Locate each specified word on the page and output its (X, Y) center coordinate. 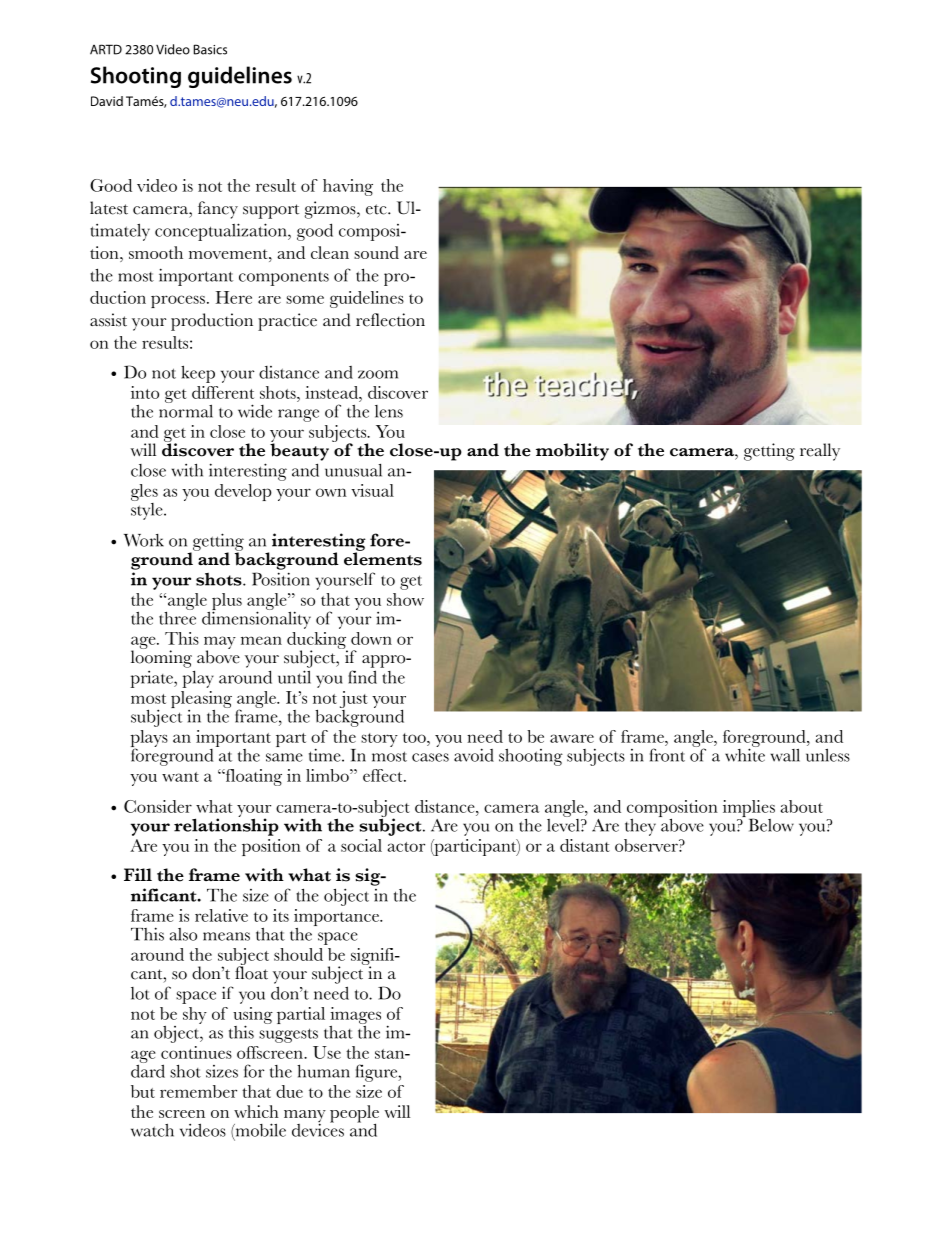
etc (377, 209)
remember (198, 1091)
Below (771, 825)
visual (372, 490)
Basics (210, 49)
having (348, 187)
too (415, 738)
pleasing (201, 701)
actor (406, 847)
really (820, 452)
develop (243, 492)
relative (221, 915)
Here (234, 297)
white (745, 754)
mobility (572, 452)
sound (376, 252)
